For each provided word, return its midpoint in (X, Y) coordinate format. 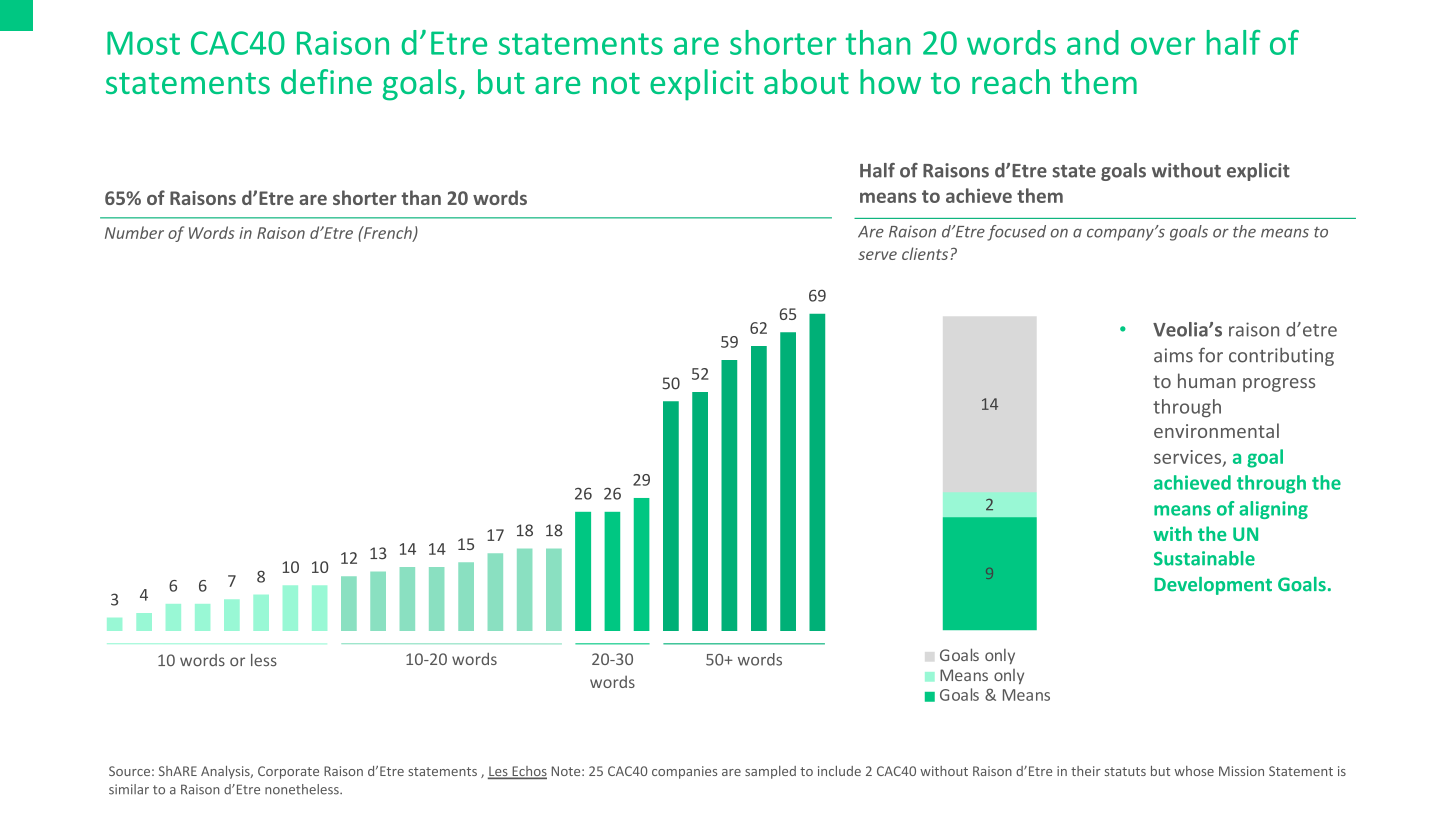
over (1163, 46)
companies (684, 772)
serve (877, 255)
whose (1194, 771)
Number (134, 232)
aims (1173, 355)
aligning (1273, 510)
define (326, 81)
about (806, 81)
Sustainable (1204, 558)
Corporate (288, 772)
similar (129, 789)
